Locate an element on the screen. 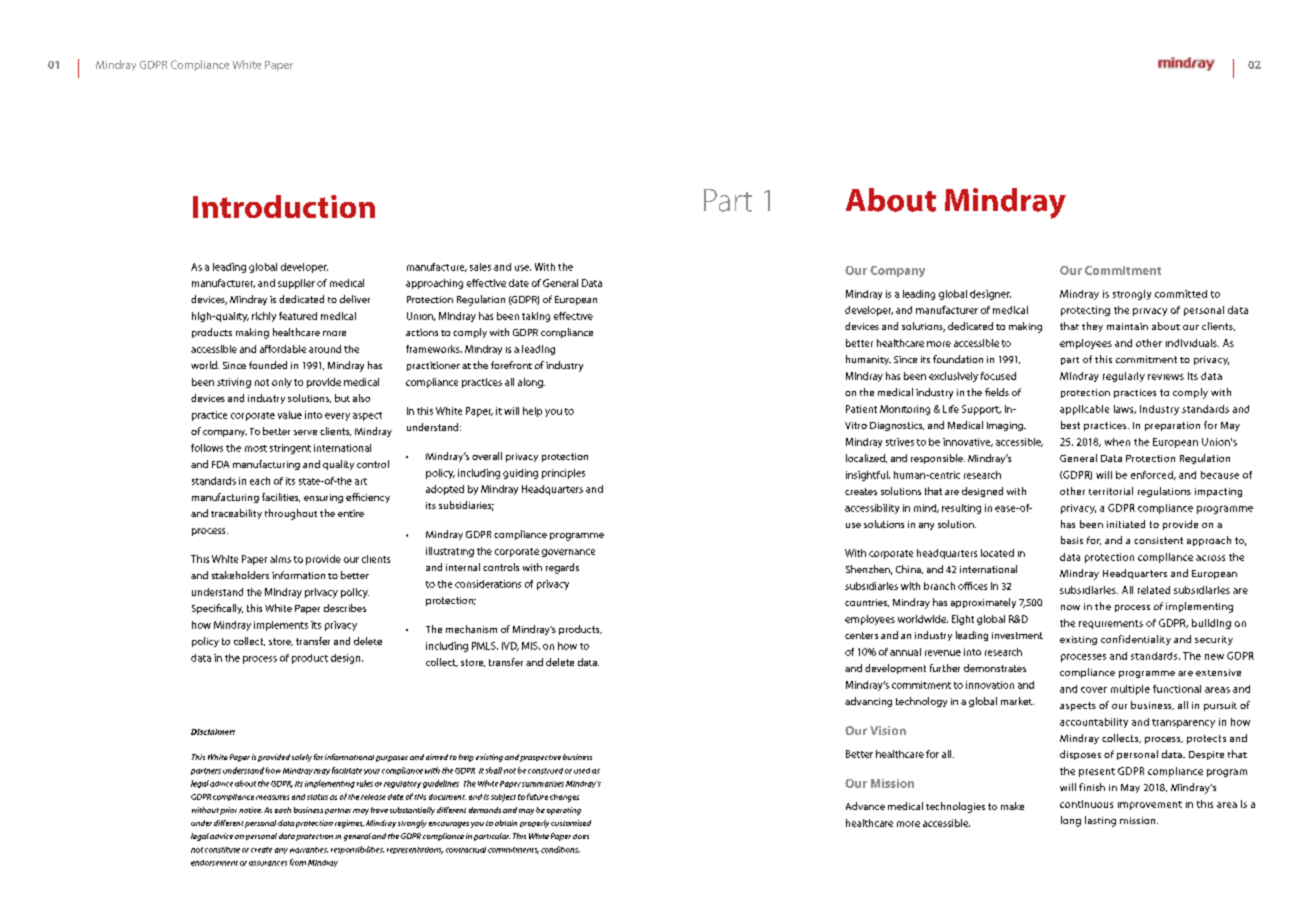  cover is located at coordinates (1094, 690).
